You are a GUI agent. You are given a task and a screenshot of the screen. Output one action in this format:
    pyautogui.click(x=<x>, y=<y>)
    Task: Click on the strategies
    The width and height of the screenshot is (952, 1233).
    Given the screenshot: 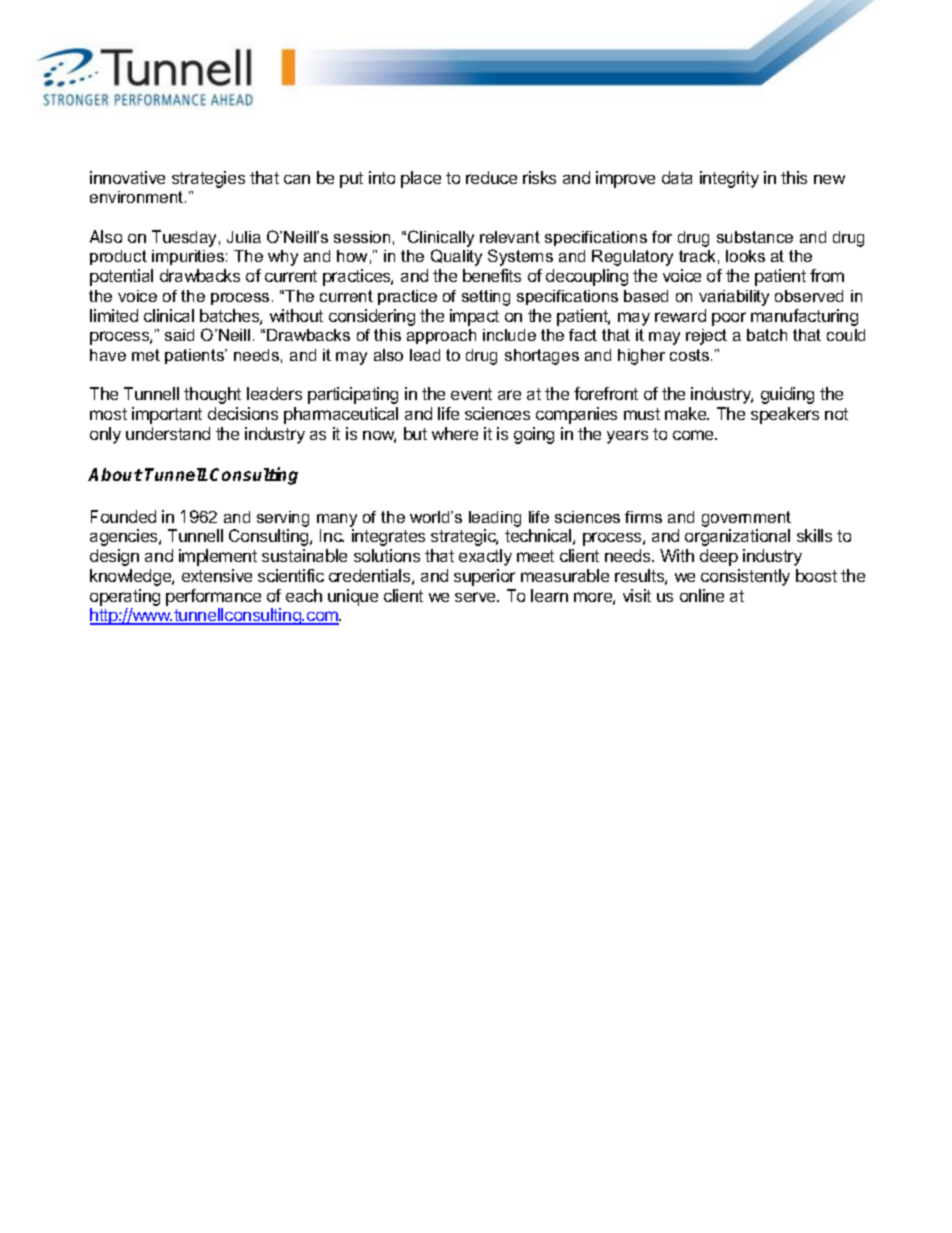 What is the action you would take?
    pyautogui.click(x=208, y=179)
